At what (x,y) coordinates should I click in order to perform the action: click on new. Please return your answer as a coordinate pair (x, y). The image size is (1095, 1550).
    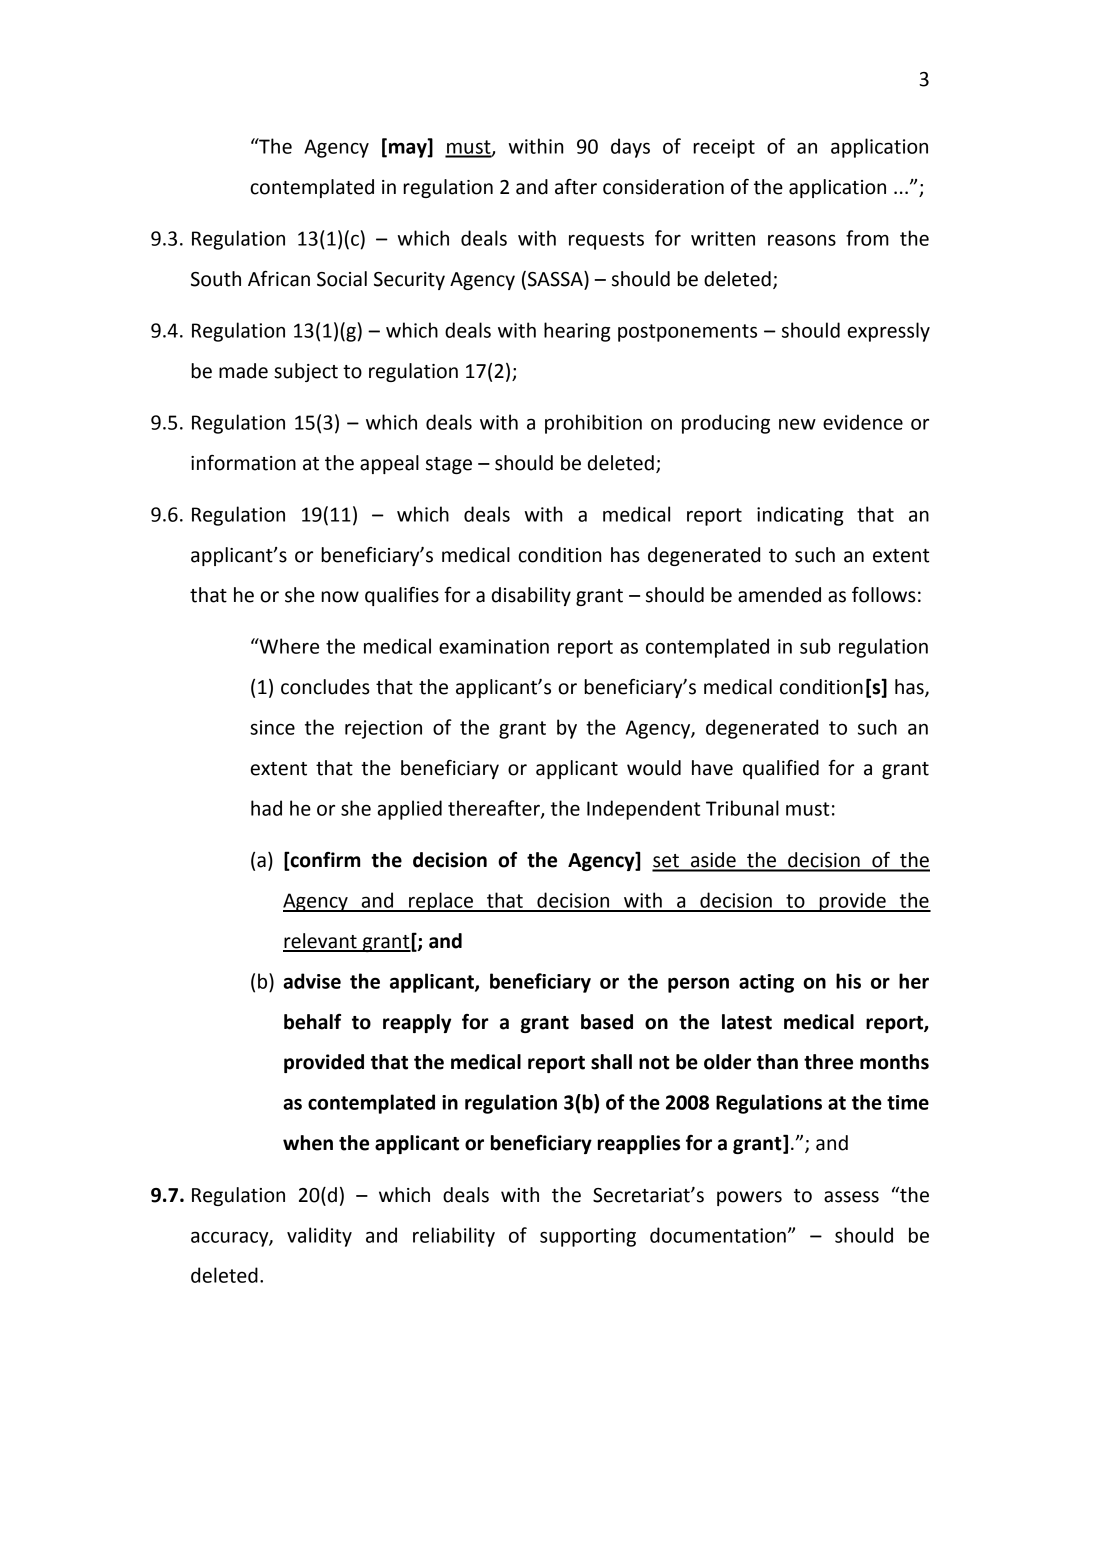
    Looking at the image, I should click on (797, 424).
